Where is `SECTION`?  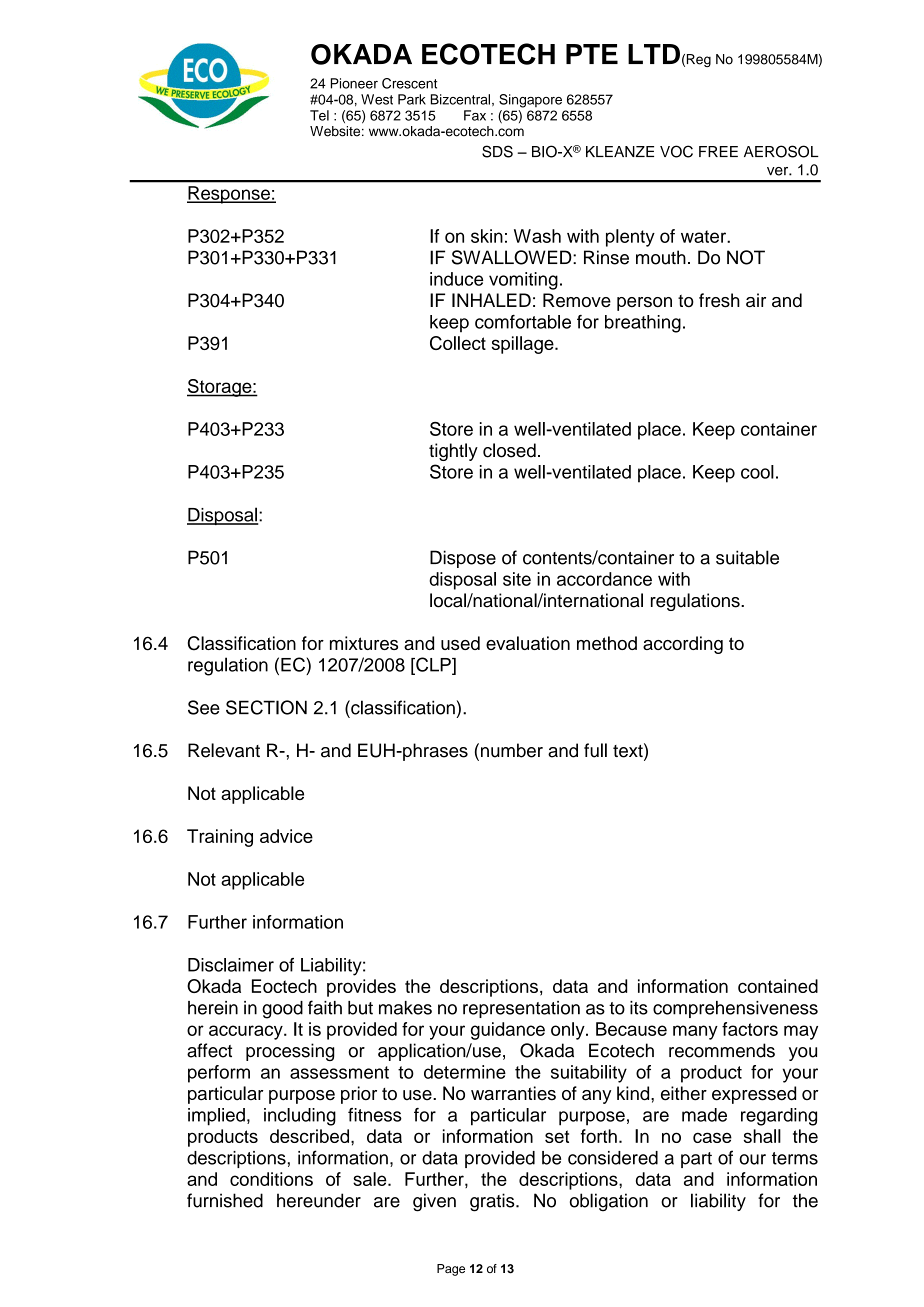 SECTION is located at coordinates (266, 707).
